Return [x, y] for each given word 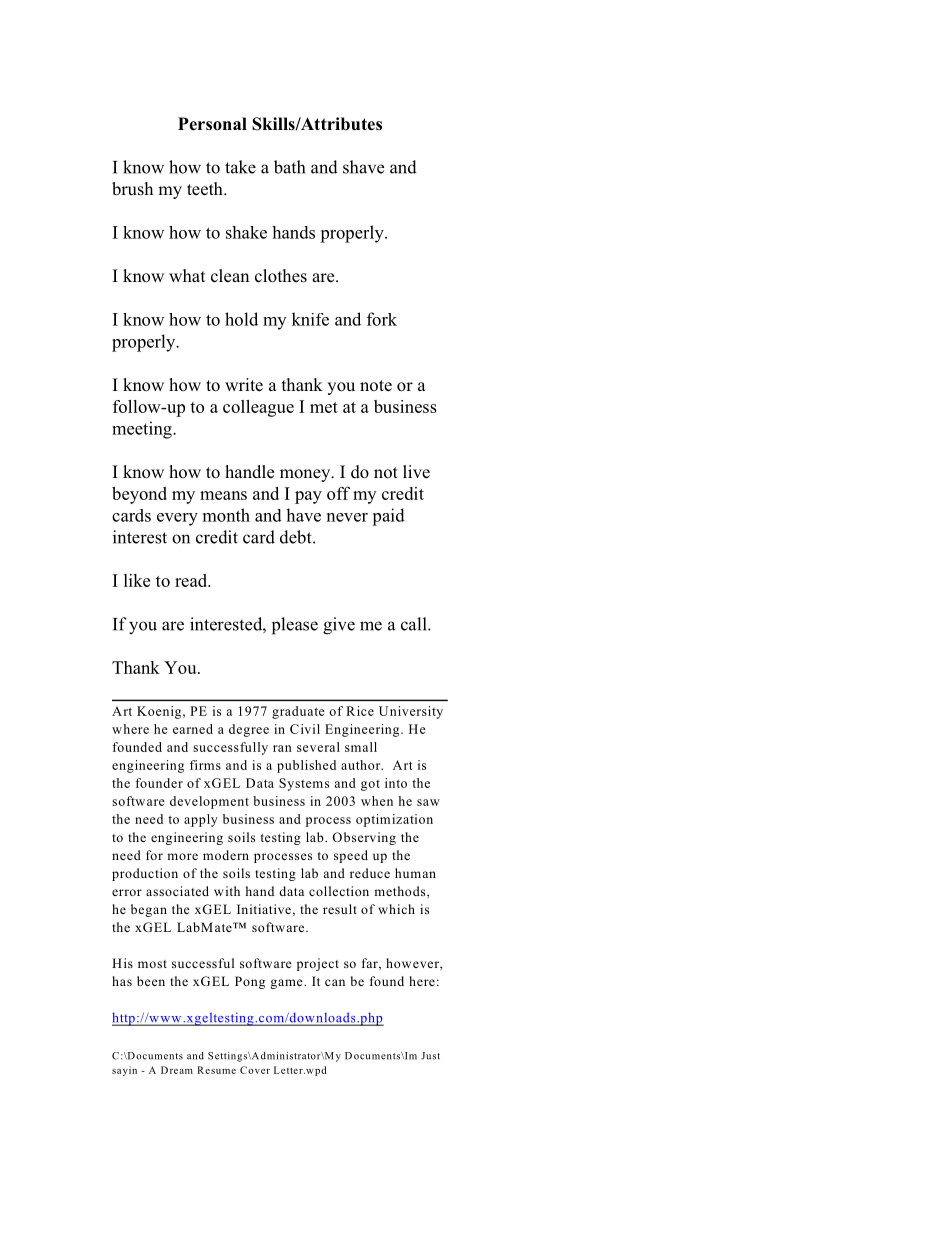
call [415, 624]
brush [132, 189]
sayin [124, 1071]
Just [430, 1056]
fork [382, 319]
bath [289, 167]
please [295, 626]
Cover [255, 1070]
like [137, 580]
